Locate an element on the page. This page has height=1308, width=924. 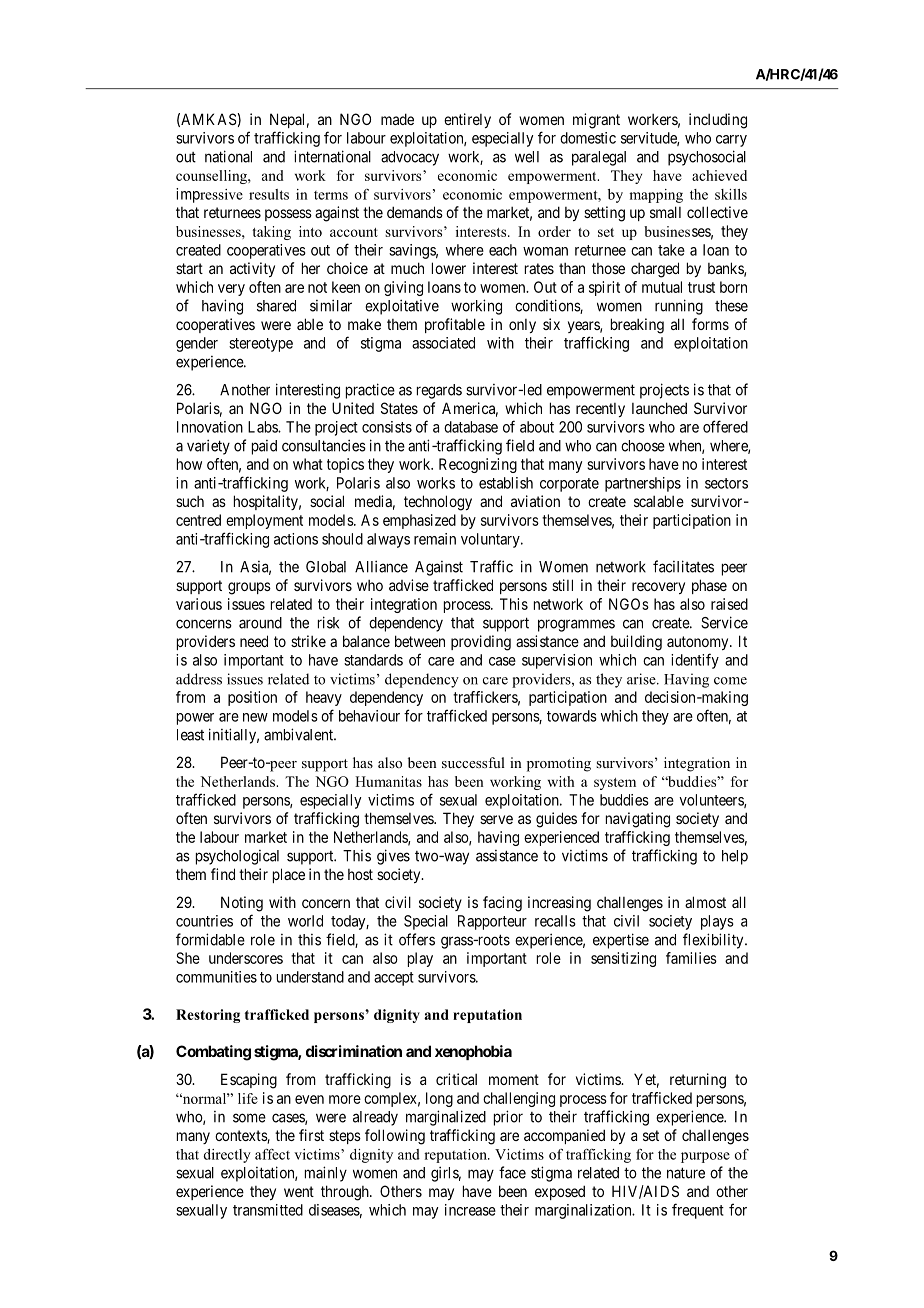
new is located at coordinates (255, 717).
